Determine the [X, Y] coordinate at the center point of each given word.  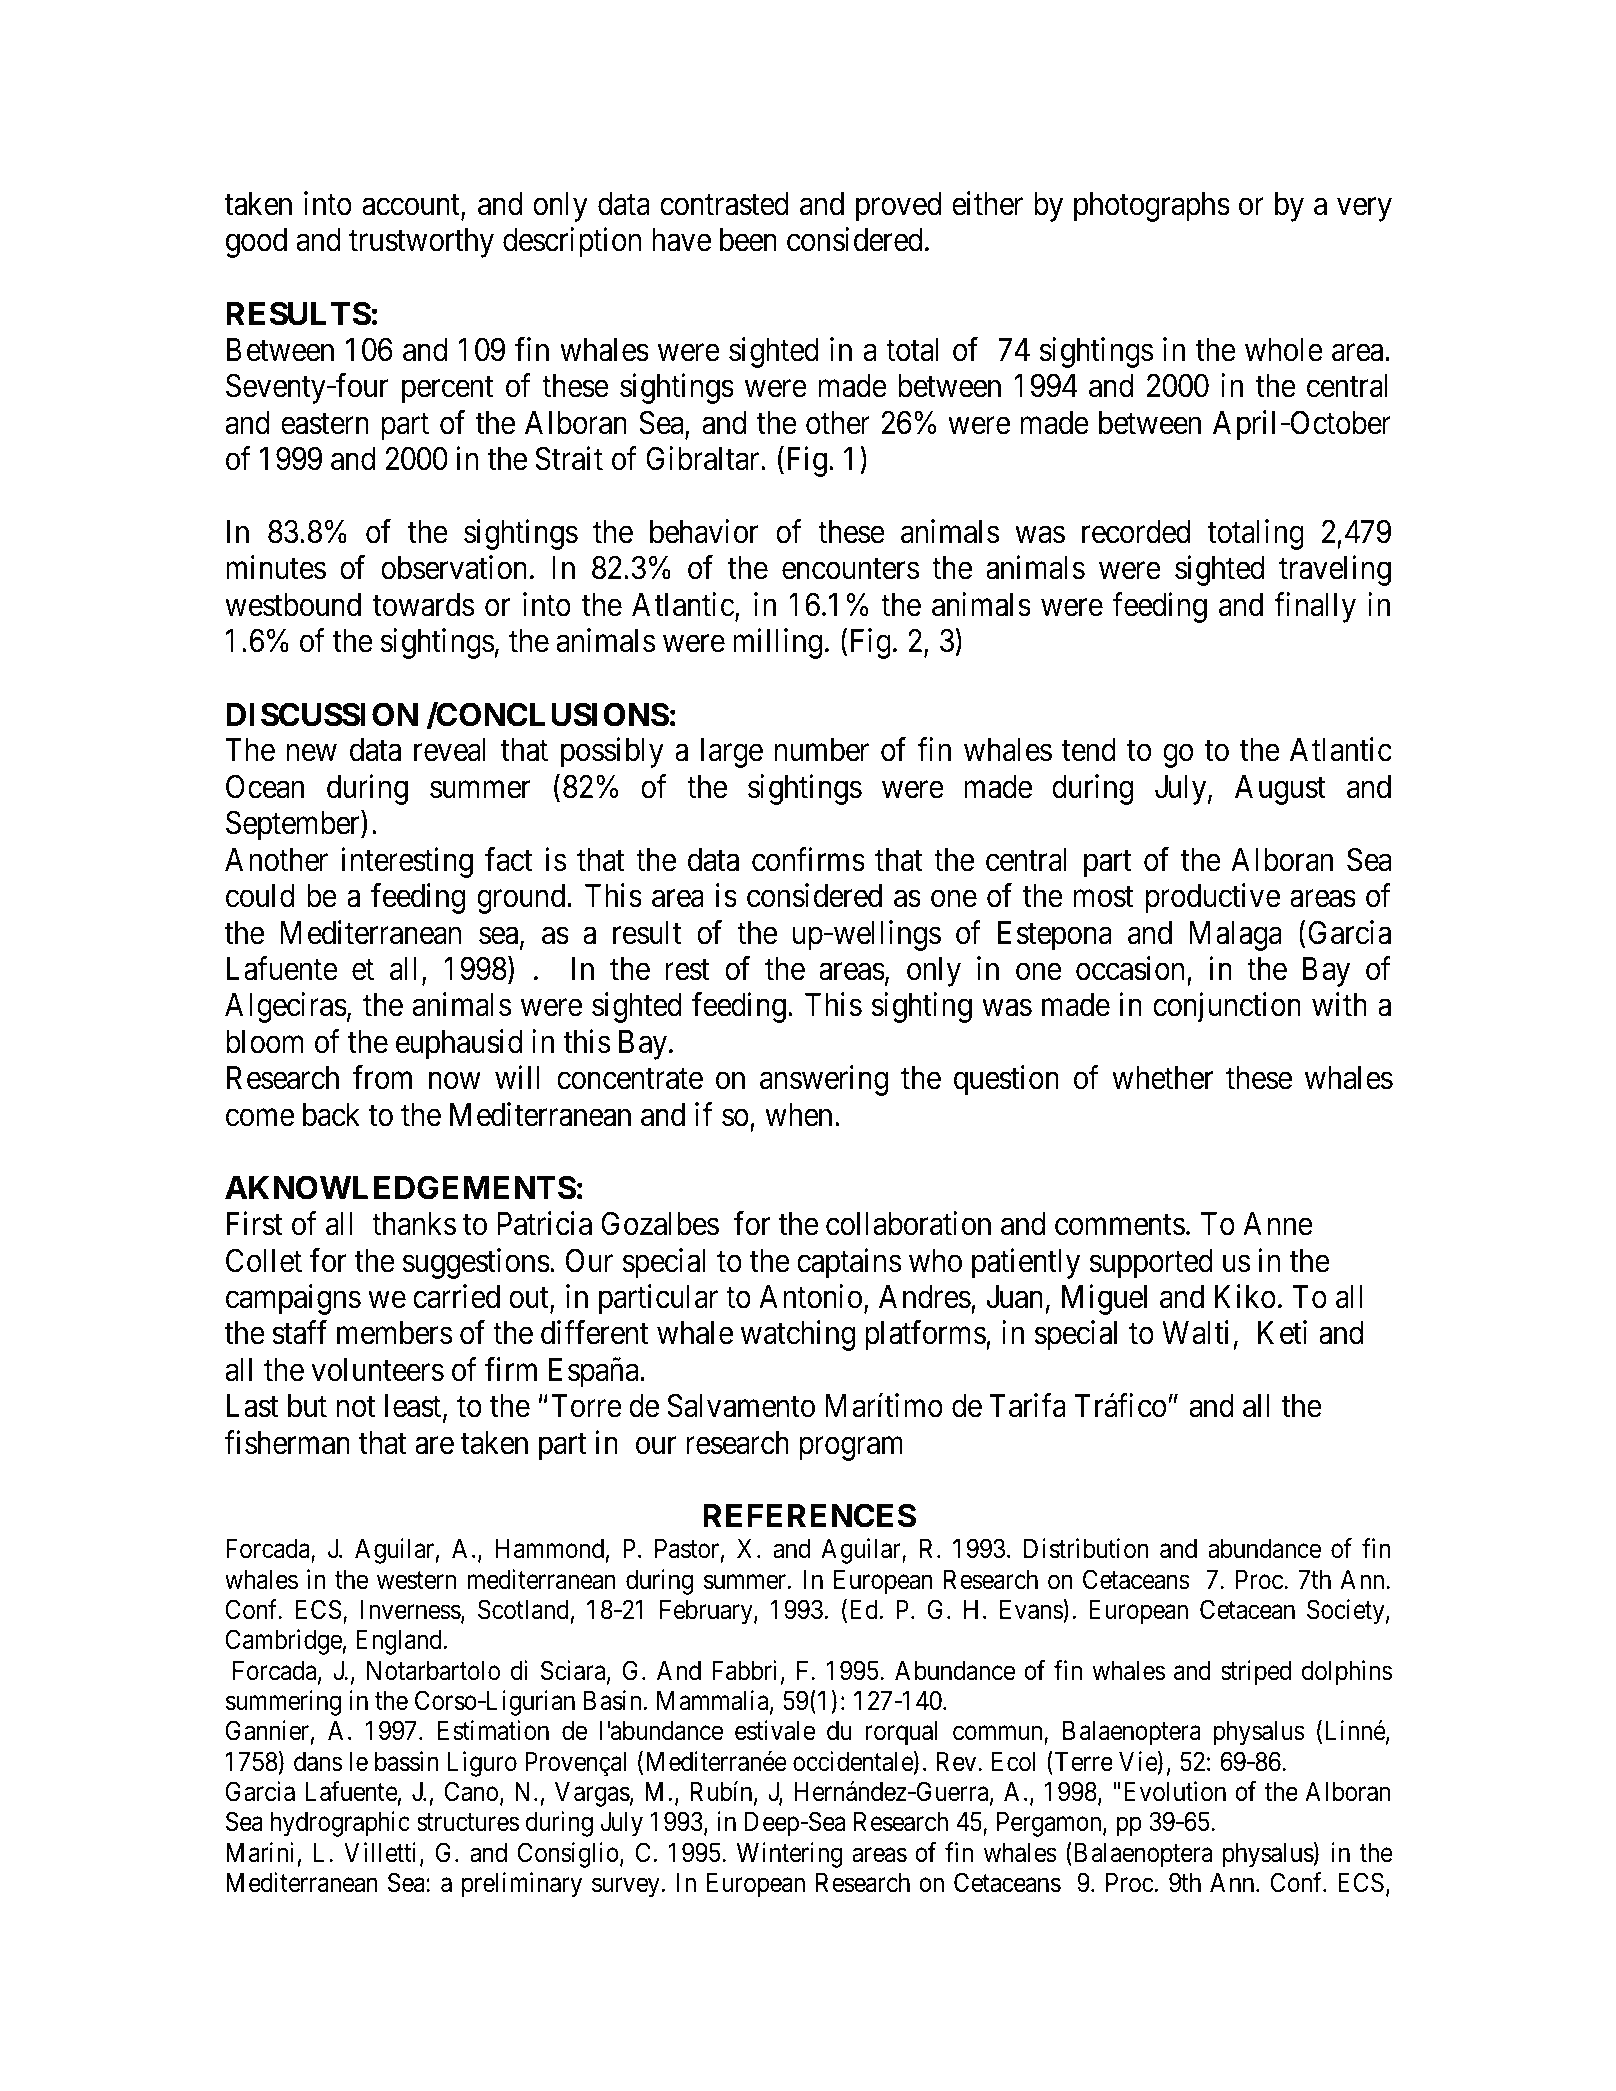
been [748, 240]
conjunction [1227, 1008]
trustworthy [421, 243]
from [382, 1078]
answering [824, 1081]
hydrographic [340, 1824]
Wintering [790, 1855]
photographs [1152, 207]
